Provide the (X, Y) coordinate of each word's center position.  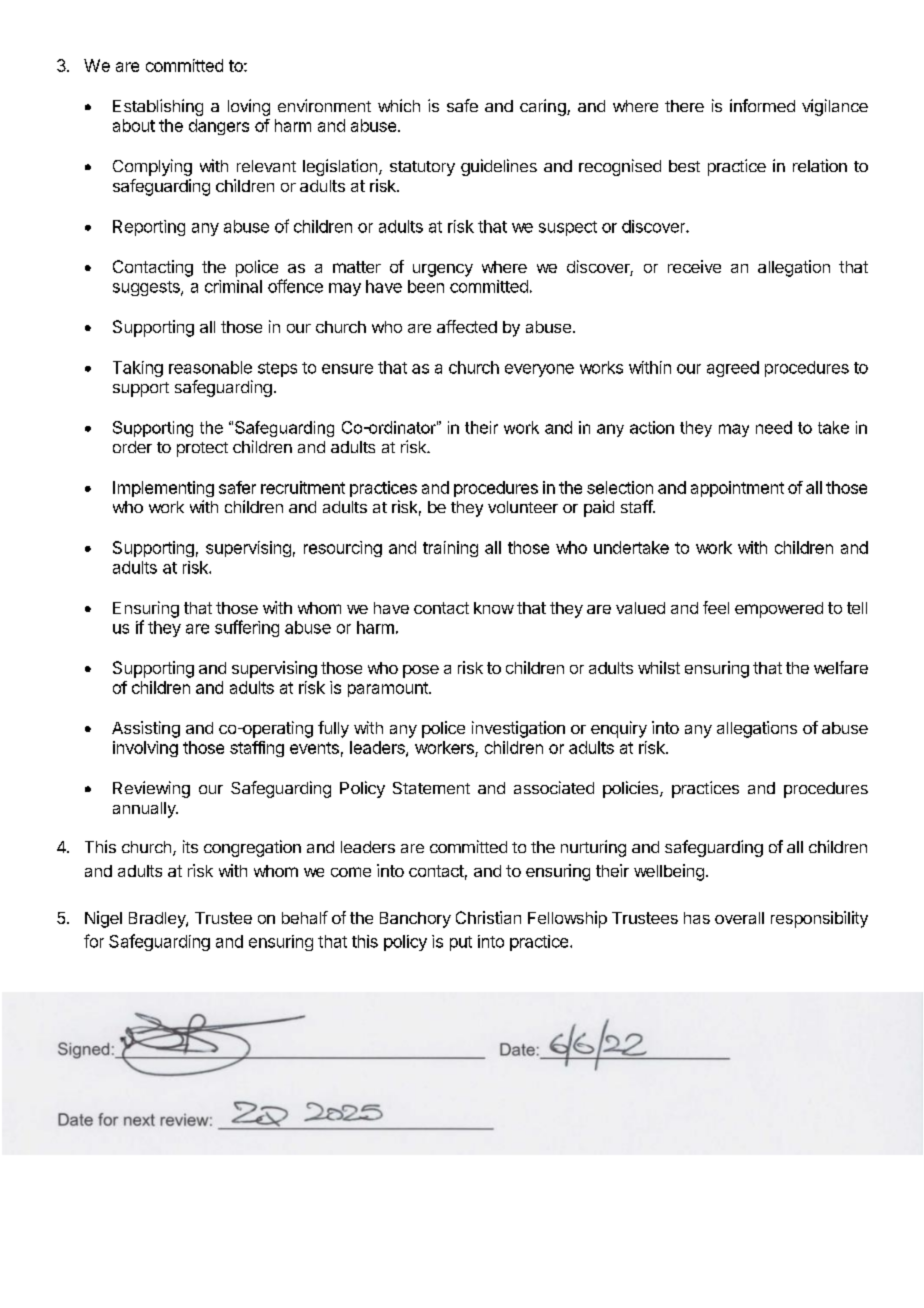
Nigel (103, 919)
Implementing (163, 489)
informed (762, 105)
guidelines (499, 167)
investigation (518, 729)
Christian (488, 917)
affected (467, 326)
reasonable (210, 367)
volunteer (523, 507)
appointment (737, 489)
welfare (841, 667)
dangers (219, 127)
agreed (733, 369)
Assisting (146, 729)
